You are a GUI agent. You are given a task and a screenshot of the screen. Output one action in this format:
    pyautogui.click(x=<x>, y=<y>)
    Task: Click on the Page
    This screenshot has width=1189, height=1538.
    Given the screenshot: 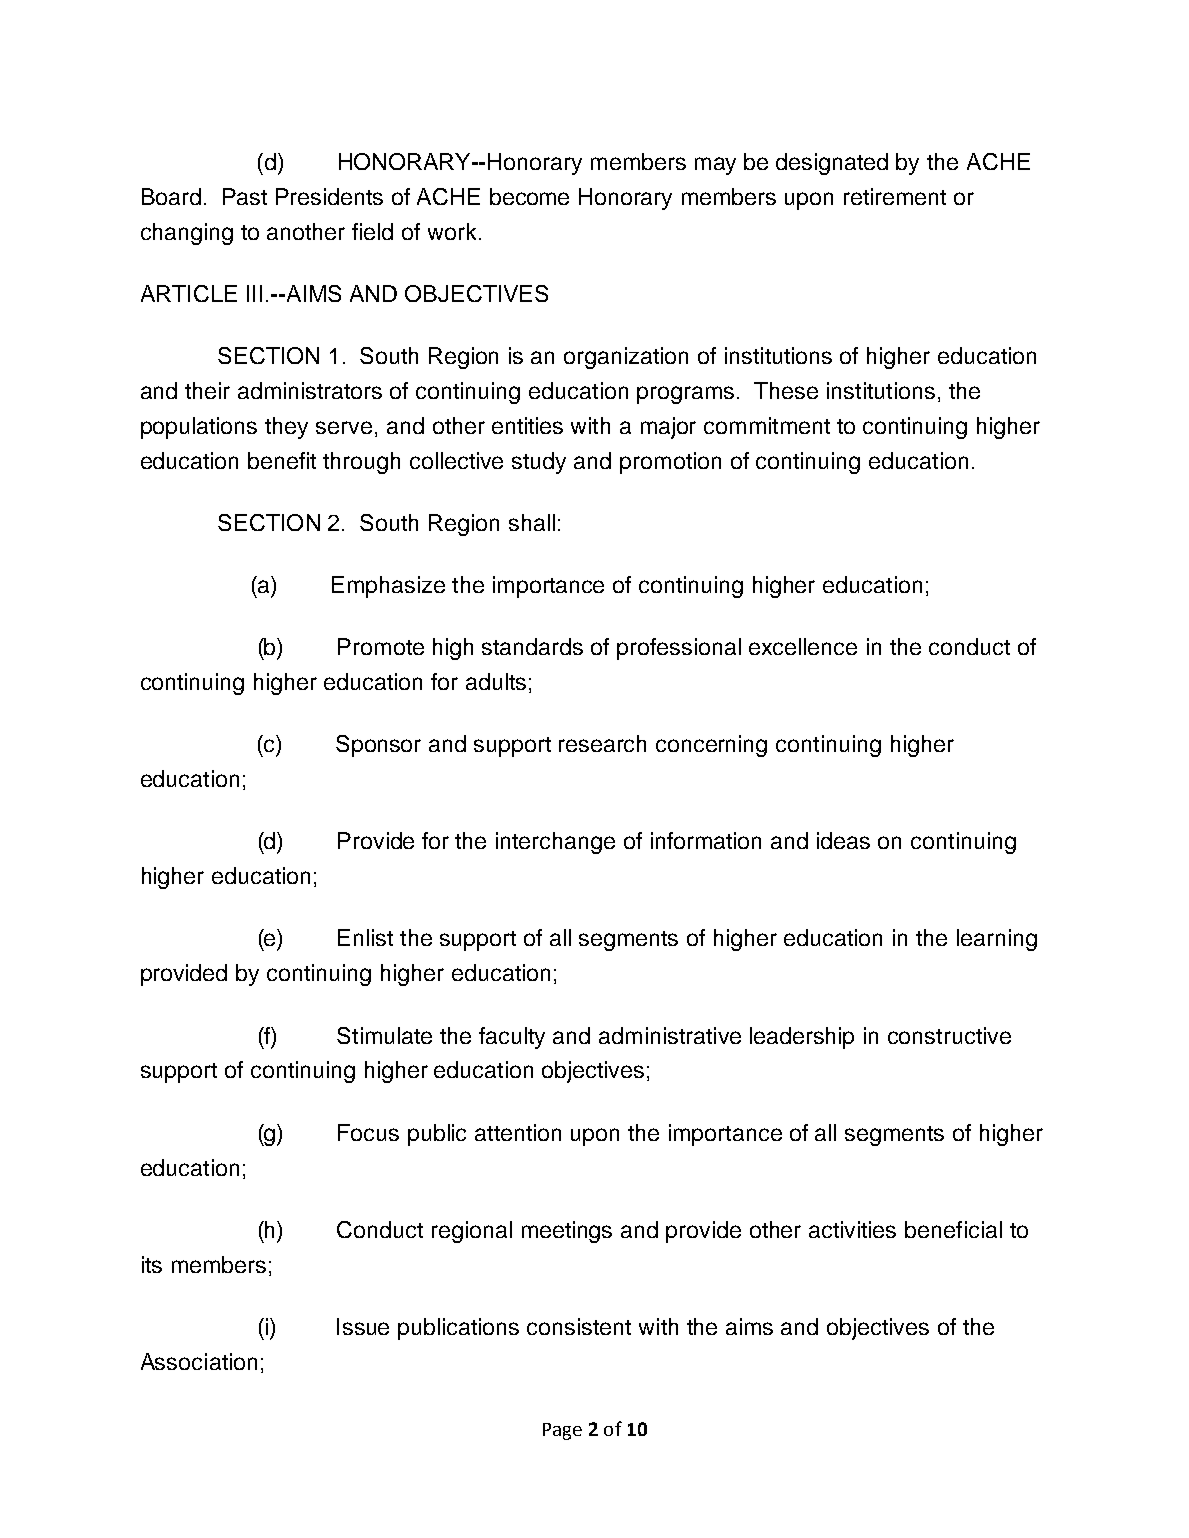 What is the action you would take?
    pyautogui.click(x=562, y=1431)
